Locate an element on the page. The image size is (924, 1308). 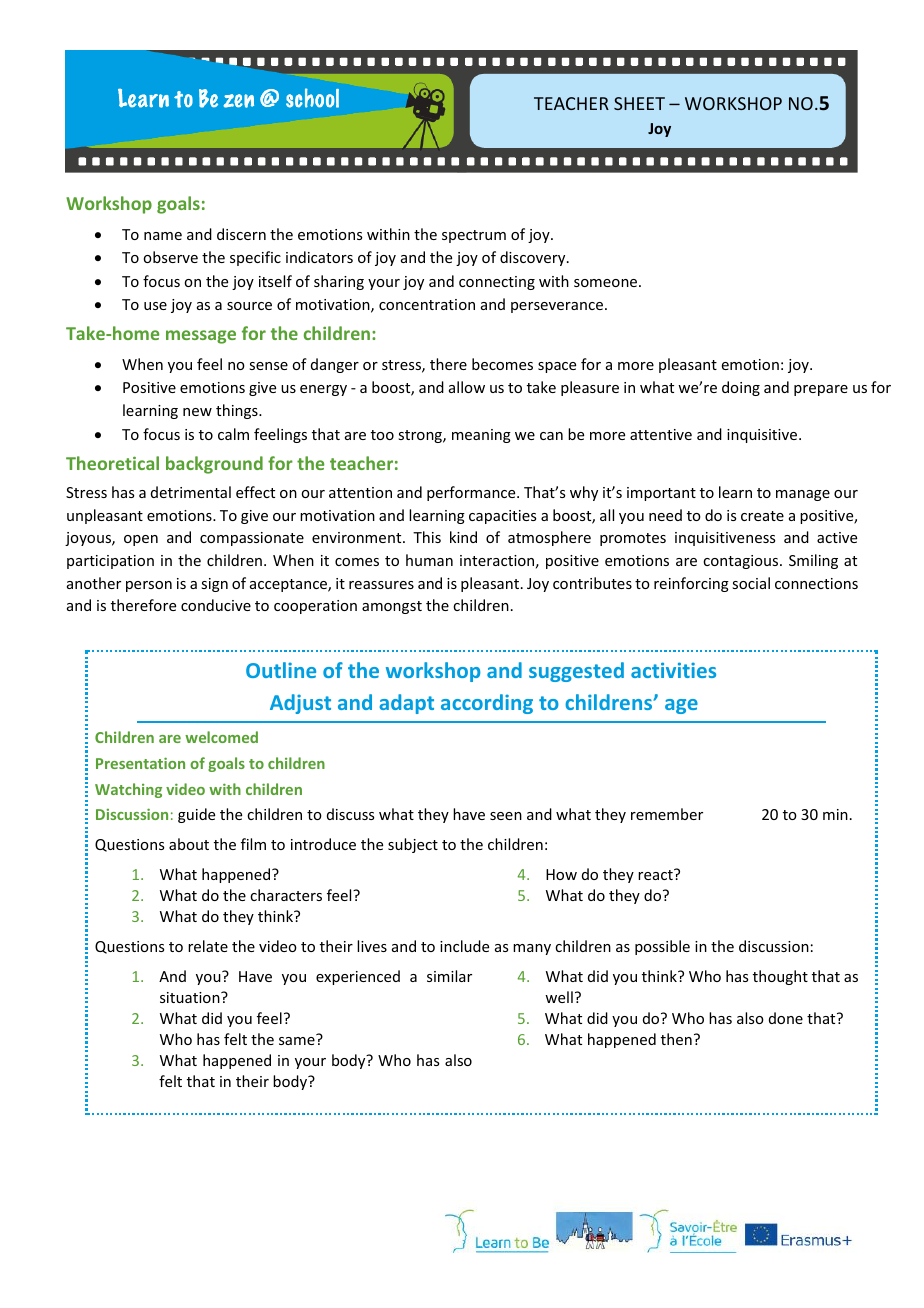
human is located at coordinates (429, 560).
